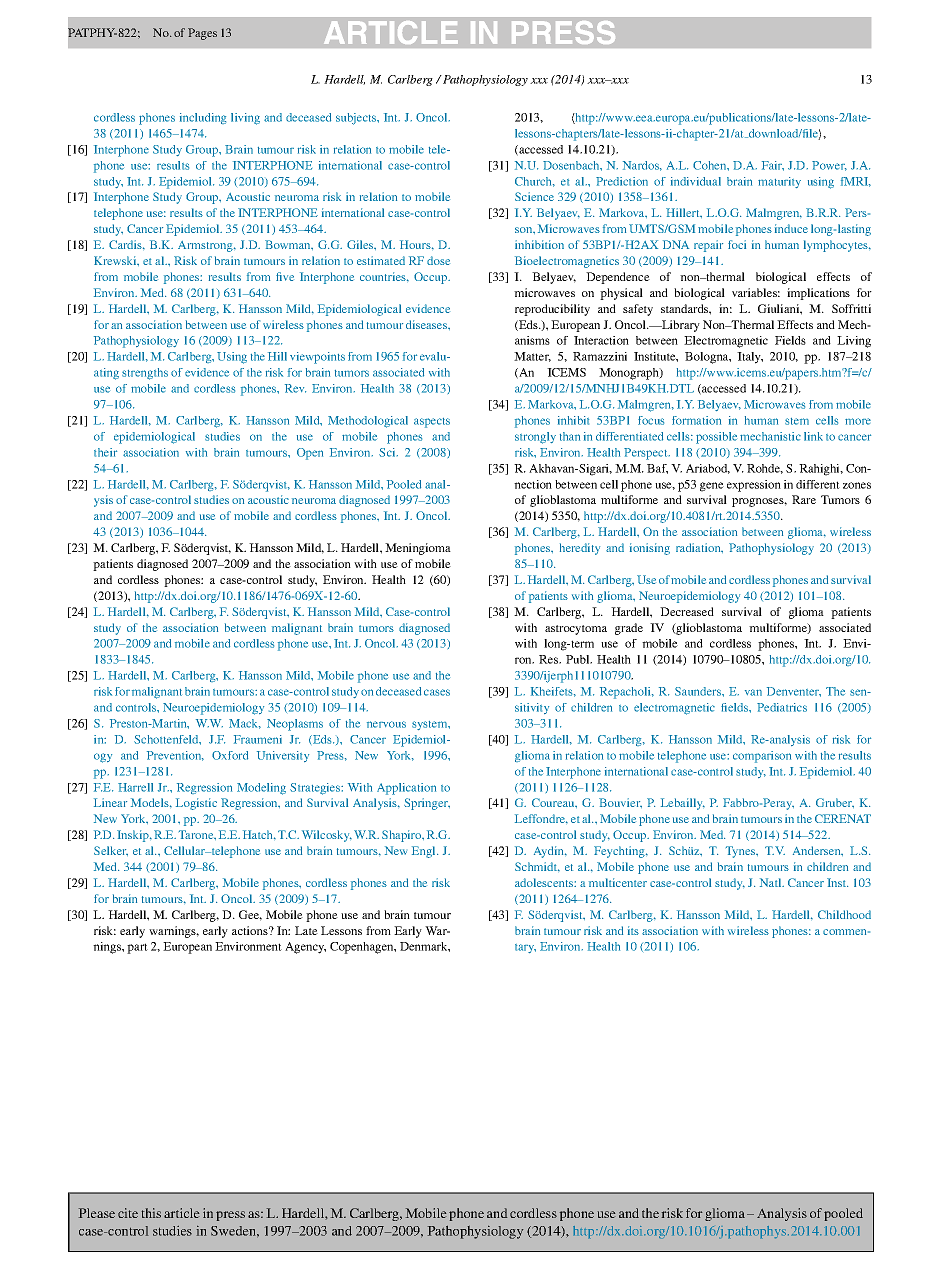  What do you see at coordinates (196, 804) in the screenshot?
I see `Logistic` at bounding box center [196, 804].
